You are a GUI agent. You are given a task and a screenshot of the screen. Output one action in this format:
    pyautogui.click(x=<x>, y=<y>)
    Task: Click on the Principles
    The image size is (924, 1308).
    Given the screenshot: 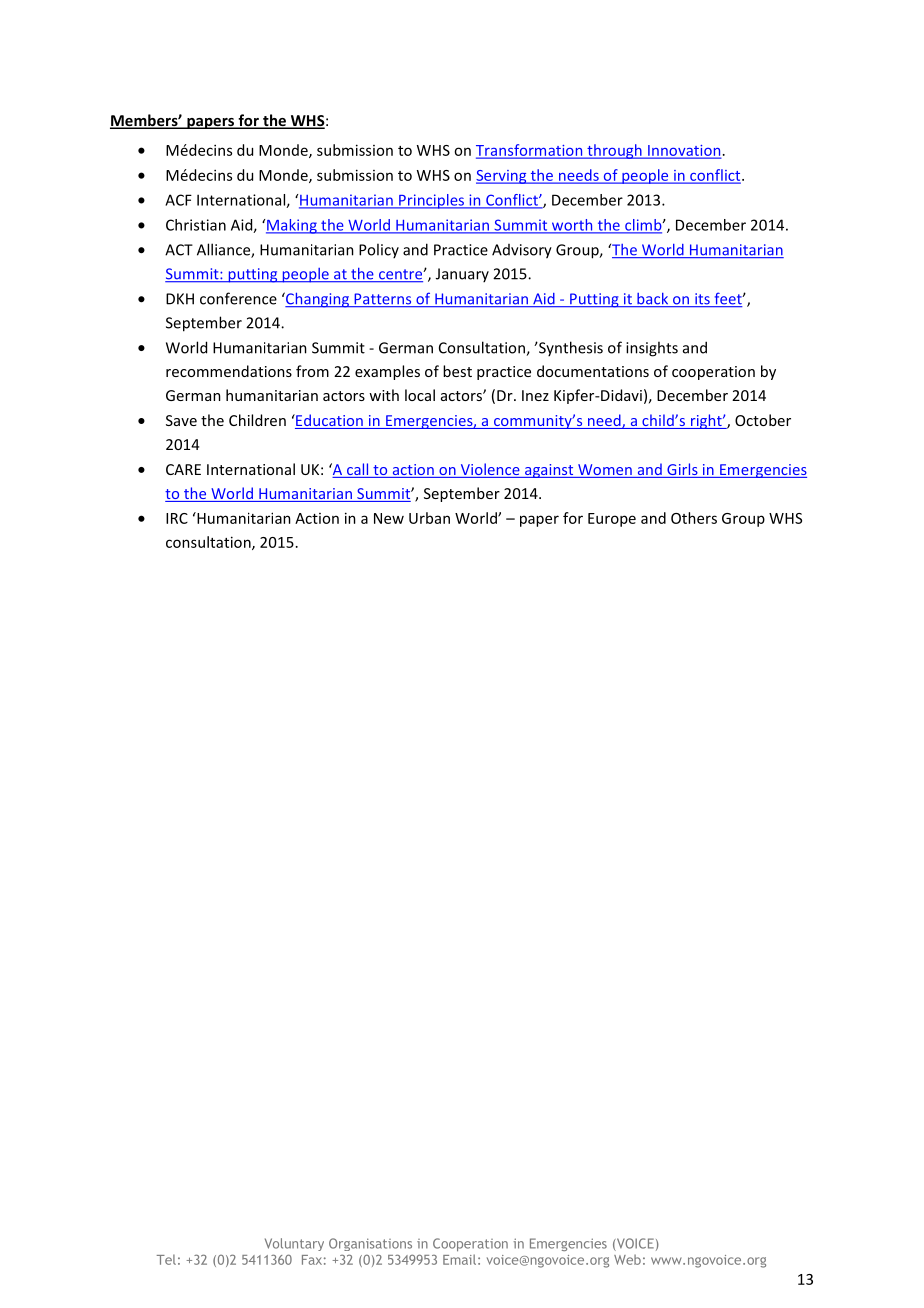 What is the action you would take?
    pyautogui.click(x=432, y=201)
